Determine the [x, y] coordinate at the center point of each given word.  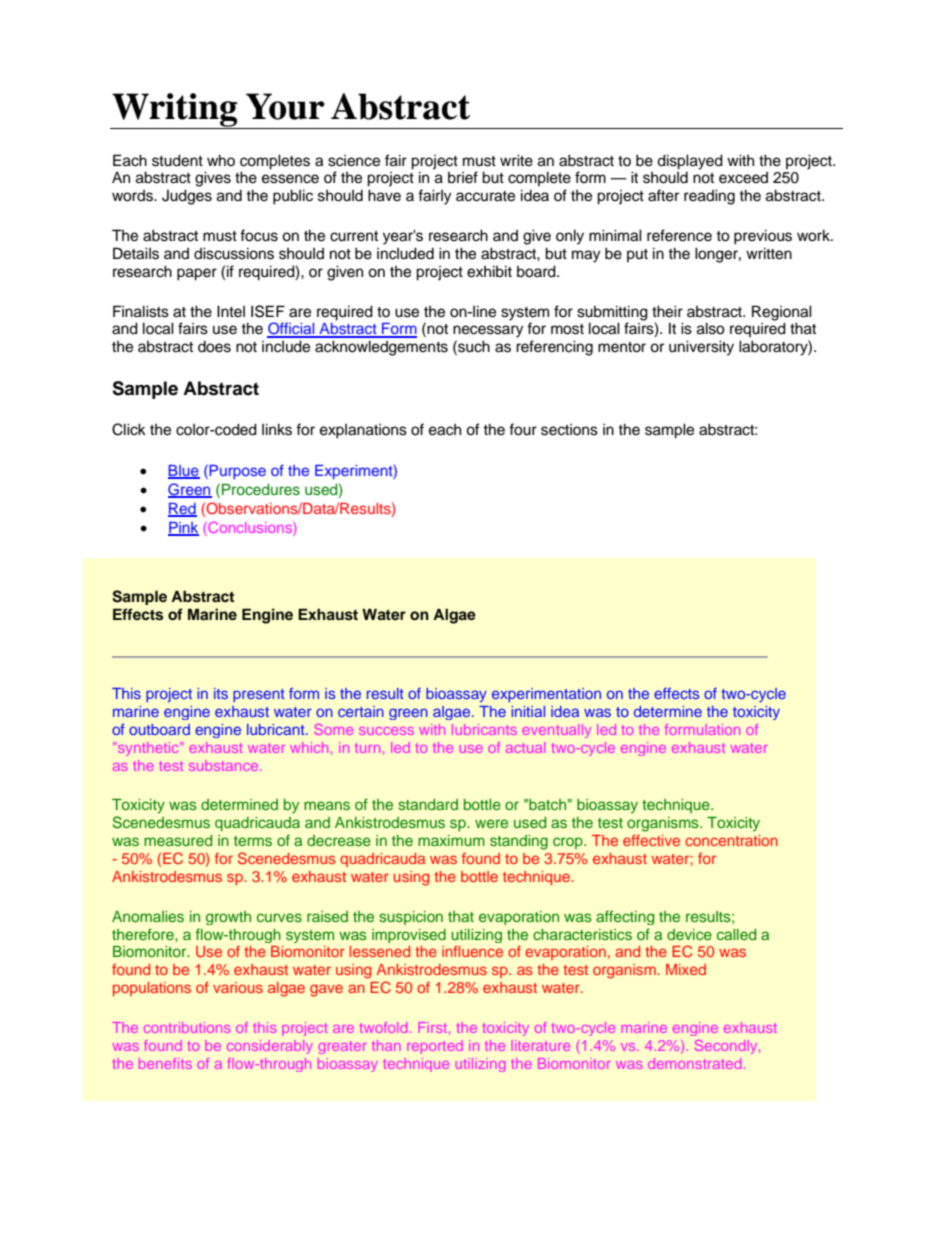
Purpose [237, 472]
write [516, 160]
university [701, 348]
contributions [187, 1027]
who [221, 160]
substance [225, 765]
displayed [690, 162]
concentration [731, 840]
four [523, 429]
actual [525, 747]
